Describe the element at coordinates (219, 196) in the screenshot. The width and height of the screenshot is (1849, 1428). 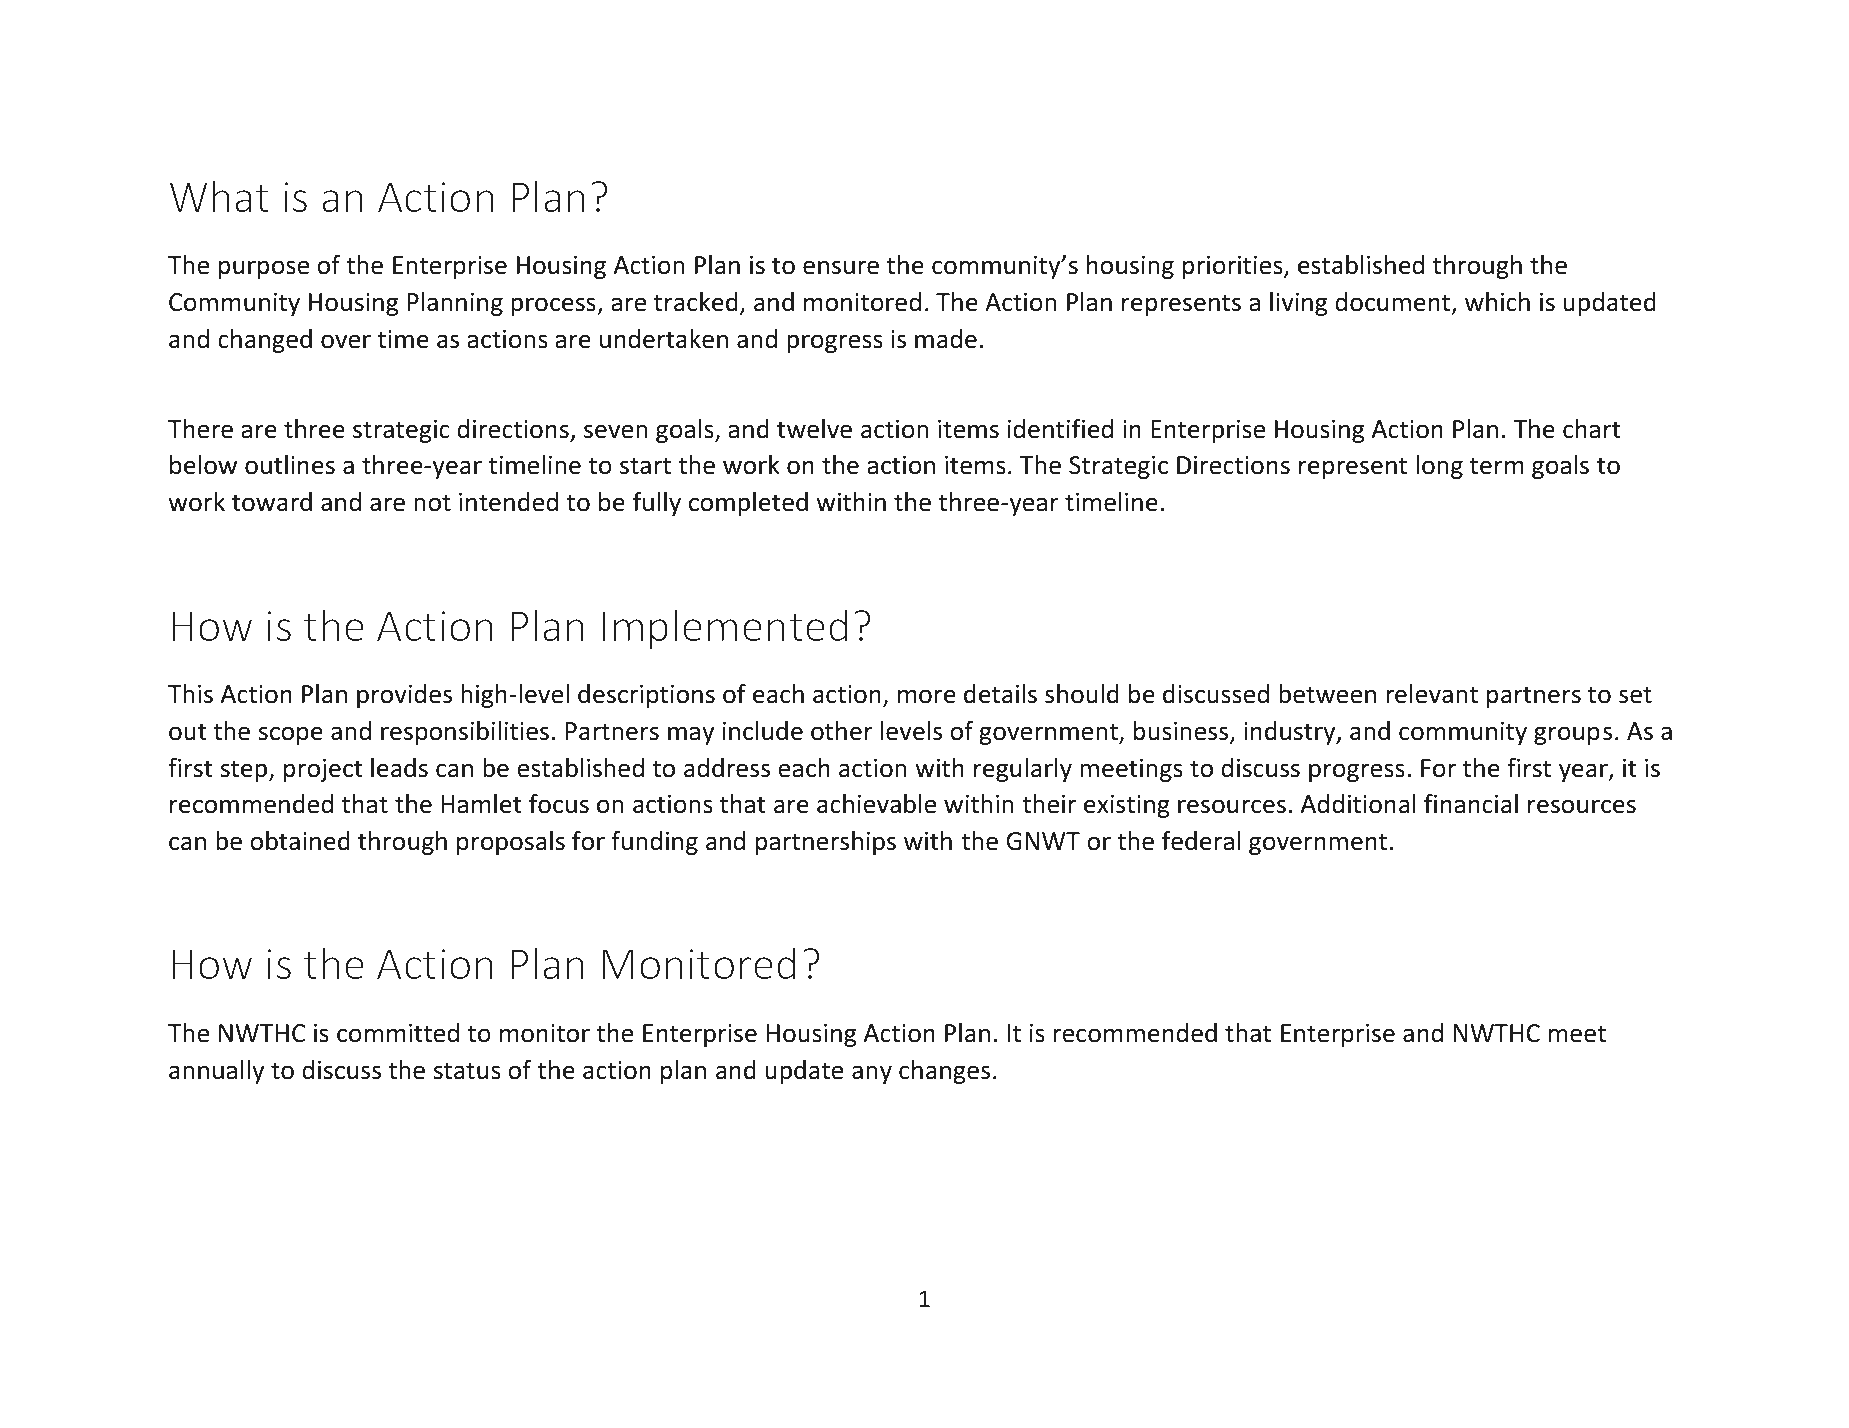
I see `What` at that location.
